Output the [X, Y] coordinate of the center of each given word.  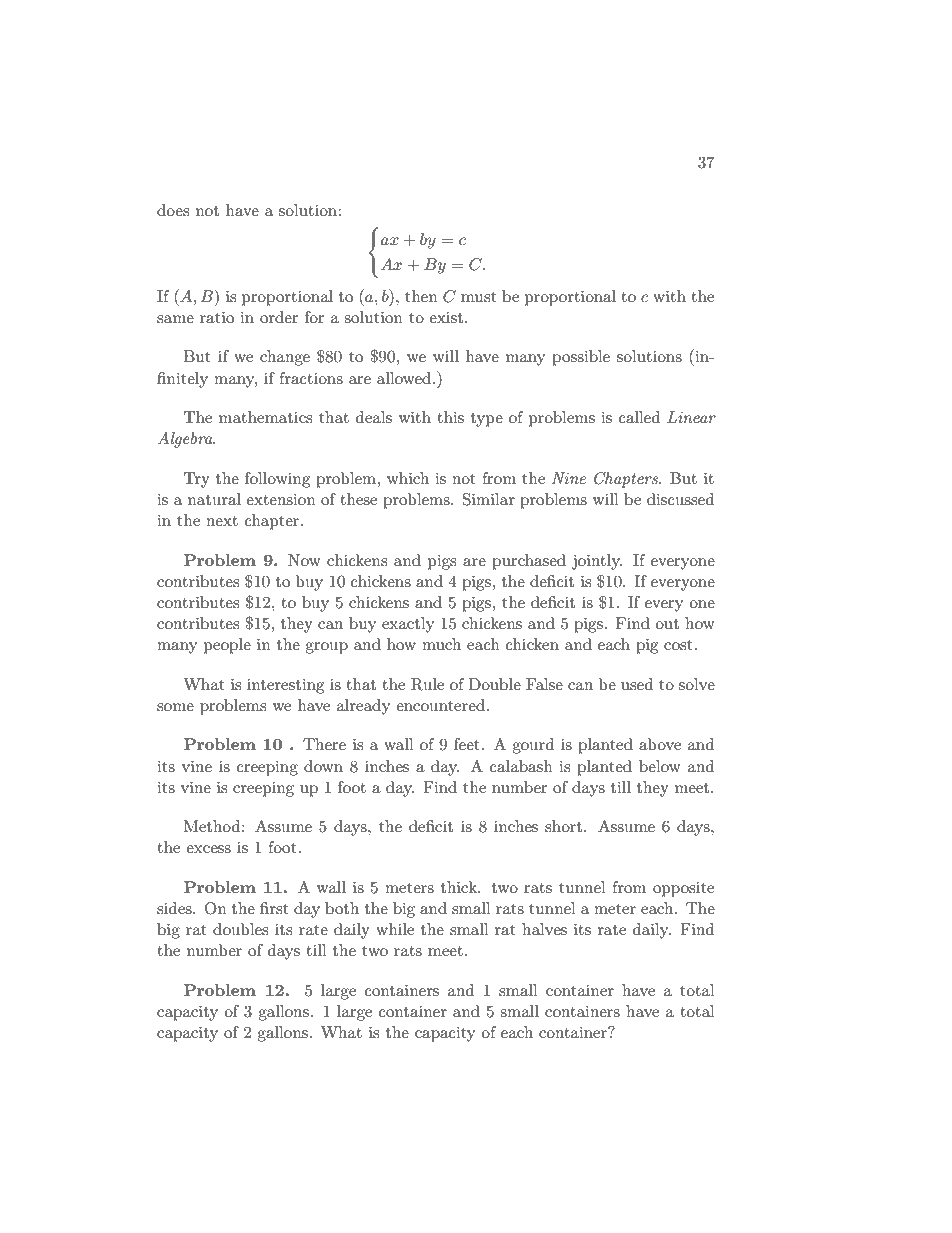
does [173, 210]
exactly [408, 625]
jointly [597, 562]
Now [304, 560]
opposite [683, 889]
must [479, 297]
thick [460, 887]
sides [175, 908]
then [421, 296]
